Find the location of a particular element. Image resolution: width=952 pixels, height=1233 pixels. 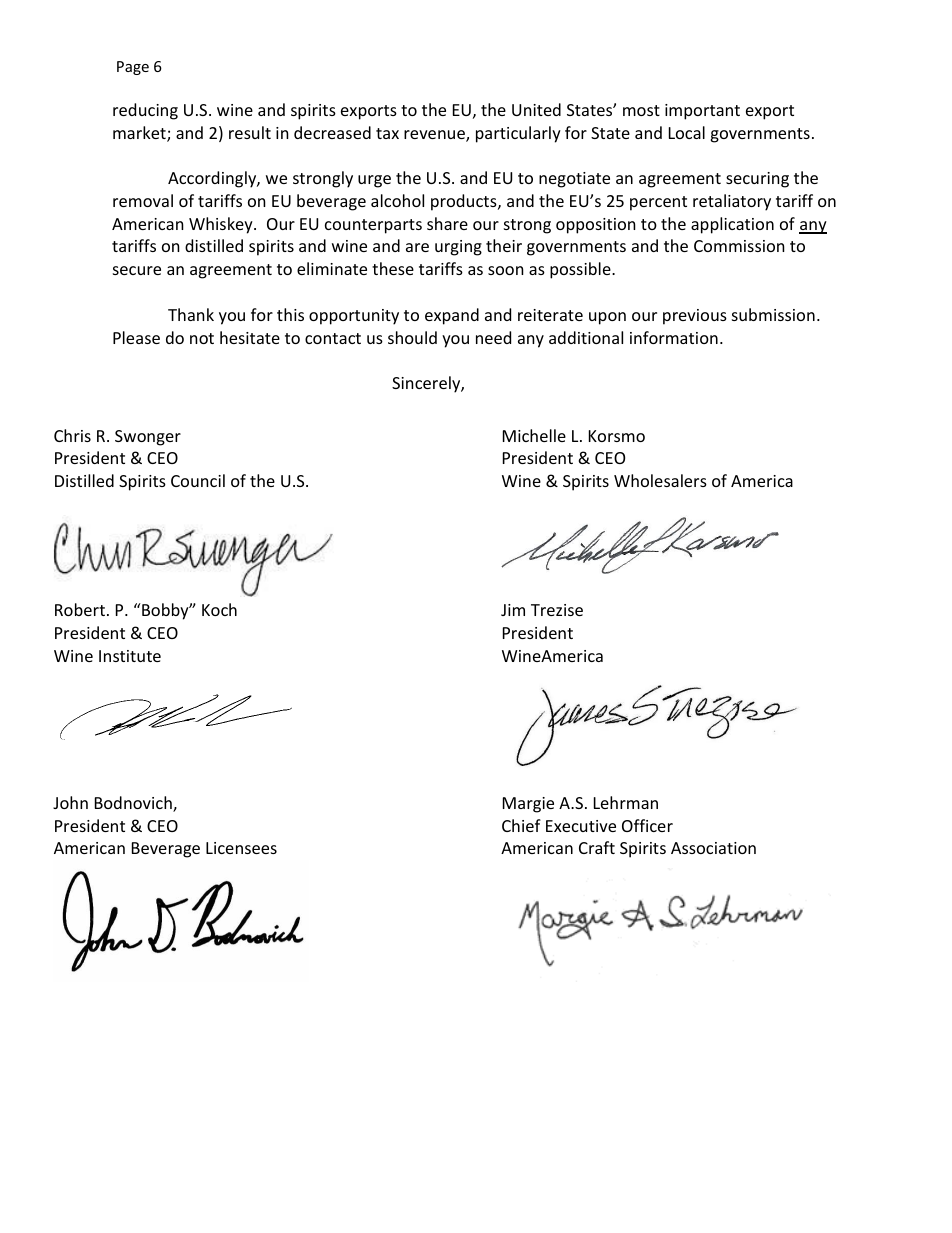

important is located at coordinates (702, 112).
